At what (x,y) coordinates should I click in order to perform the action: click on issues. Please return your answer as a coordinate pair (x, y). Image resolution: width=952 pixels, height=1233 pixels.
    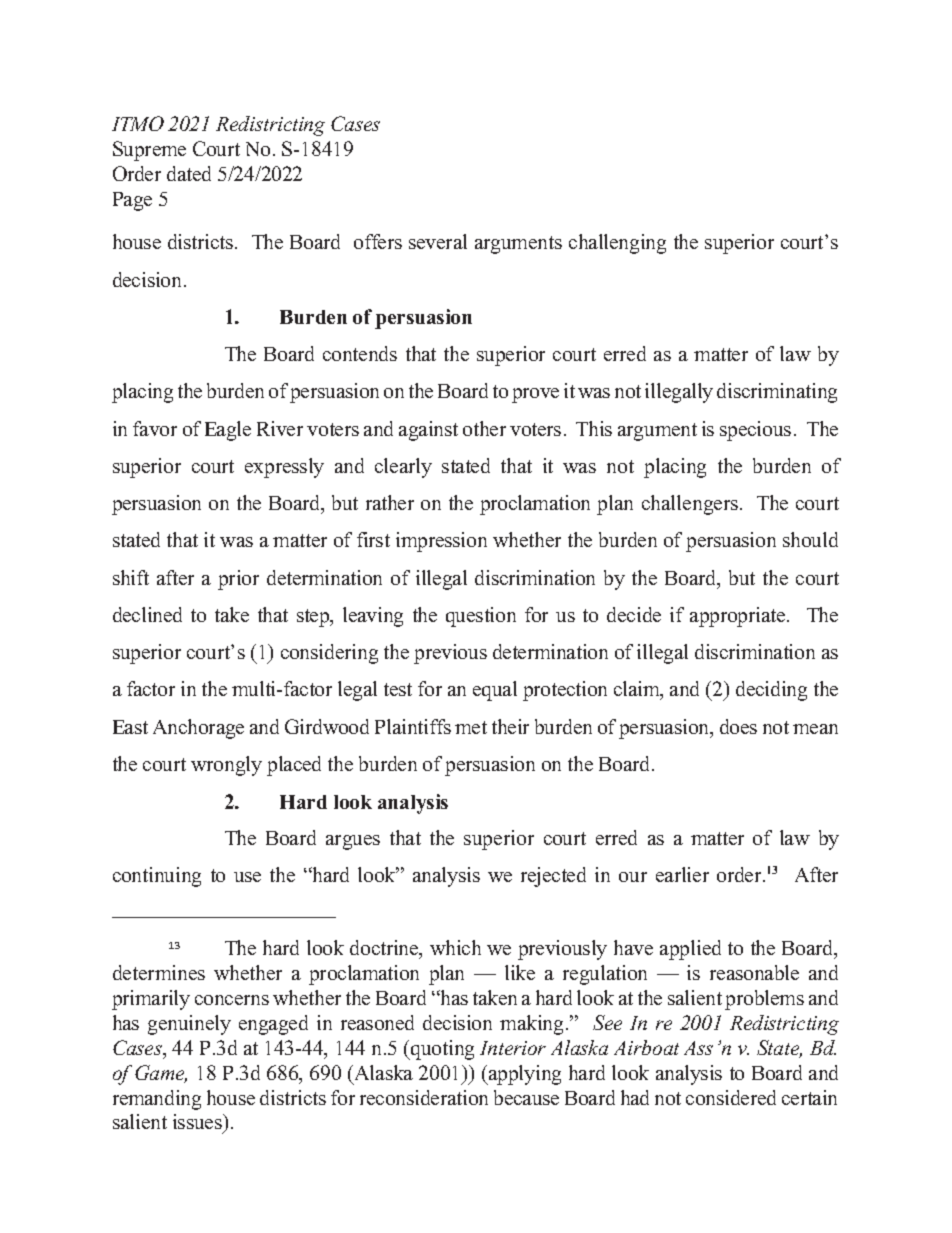
    Looking at the image, I should click on (198, 1123).
